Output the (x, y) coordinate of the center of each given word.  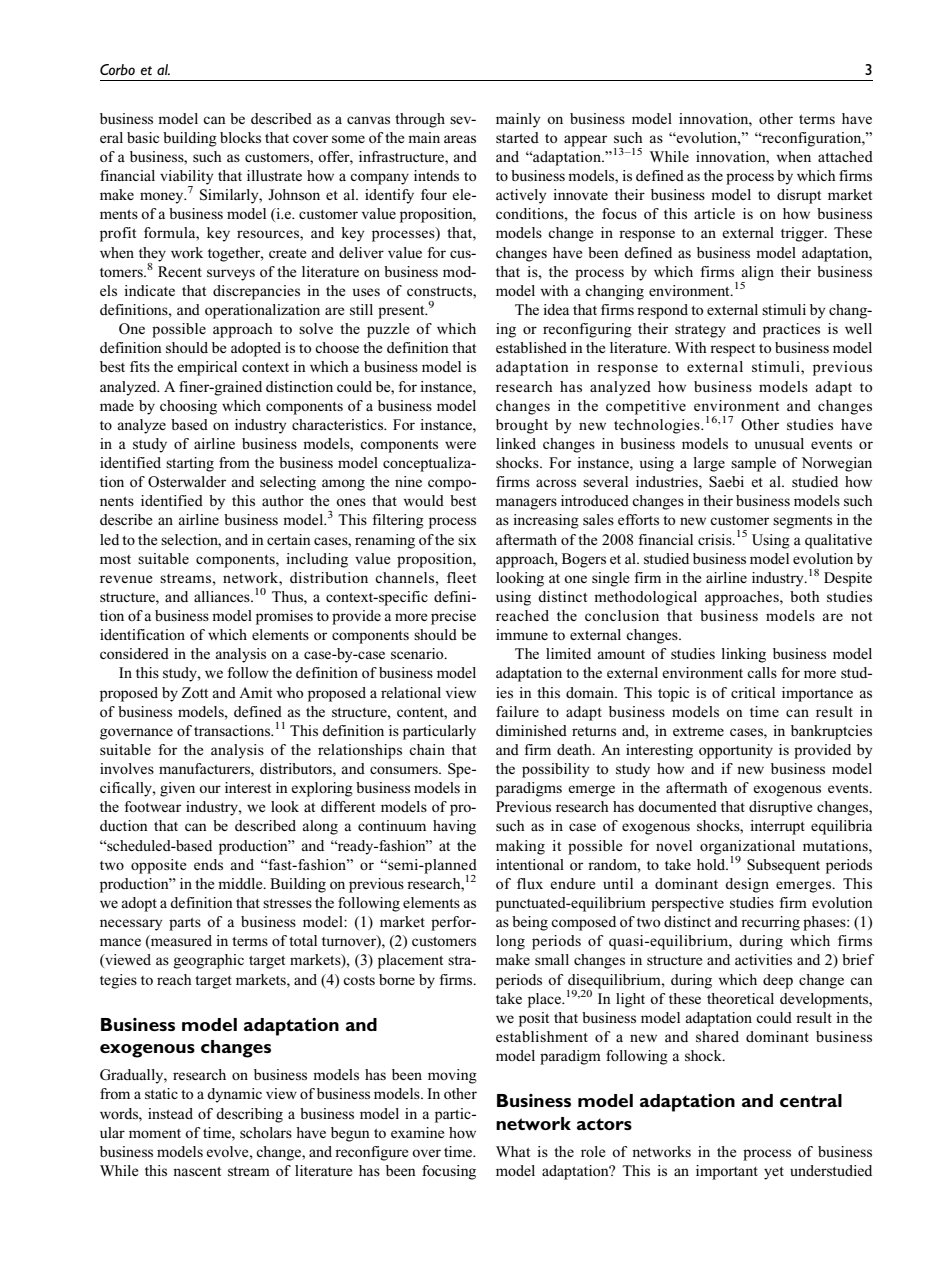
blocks (240, 137)
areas (460, 139)
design (747, 885)
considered (134, 653)
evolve (228, 1151)
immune (522, 634)
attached (845, 156)
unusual (779, 443)
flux (530, 883)
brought (522, 426)
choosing (188, 407)
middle (241, 883)
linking (743, 655)
